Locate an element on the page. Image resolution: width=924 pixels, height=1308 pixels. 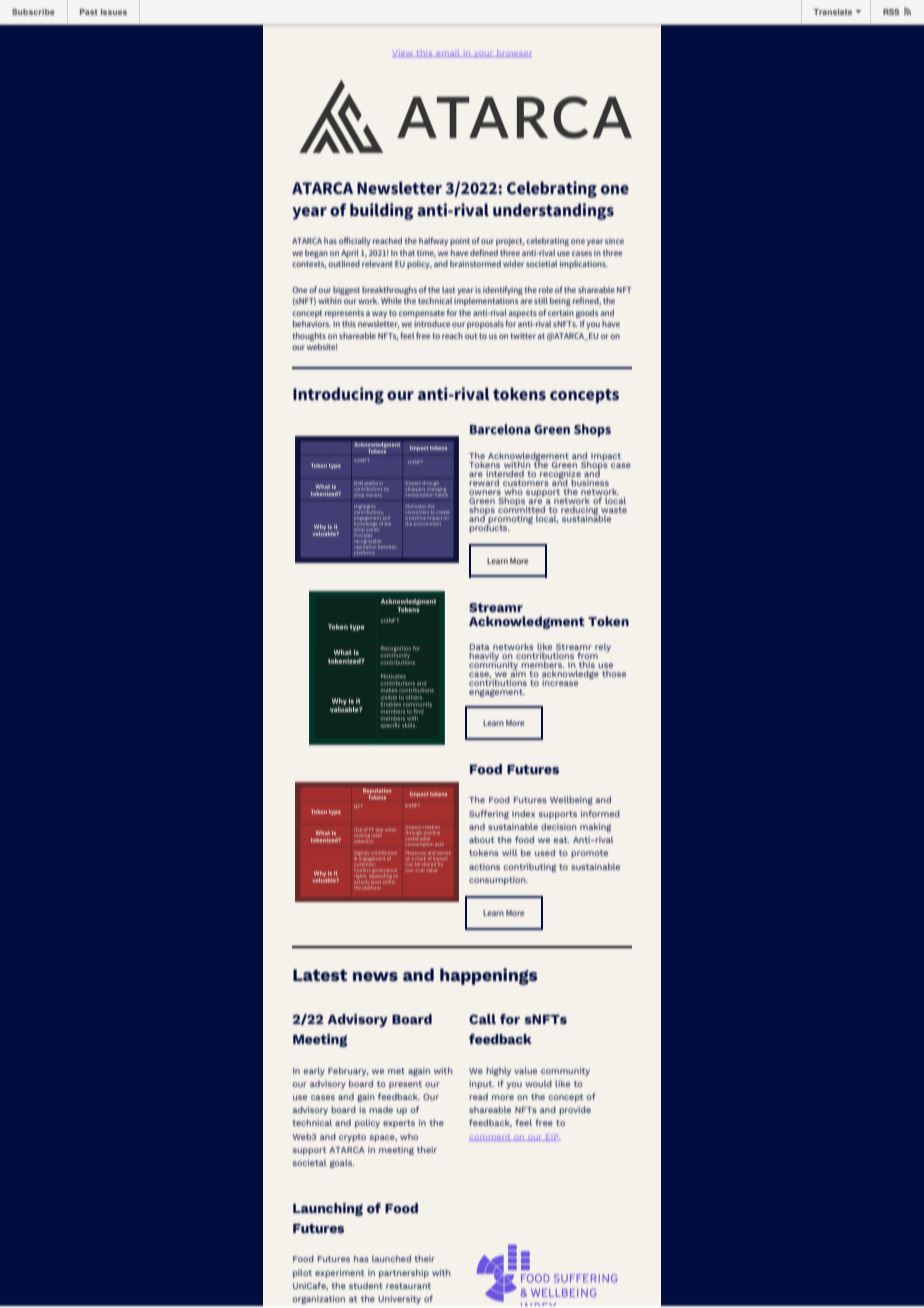
Translate is located at coordinates (833, 12).
